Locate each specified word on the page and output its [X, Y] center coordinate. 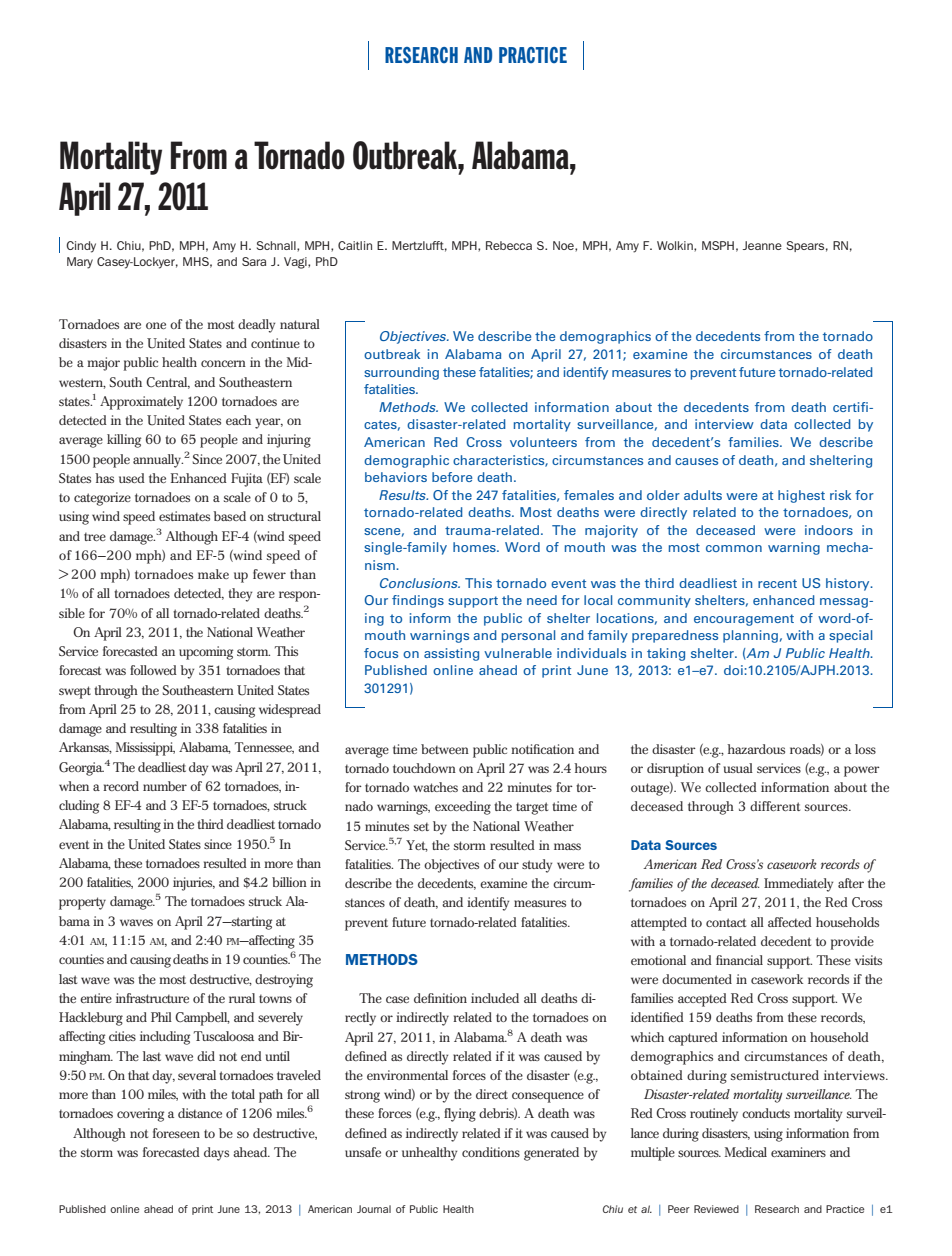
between [445, 749]
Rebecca [509, 245]
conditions [491, 1152]
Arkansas [85, 748]
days [216, 1154]
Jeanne [762, 245]
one [156, 325]
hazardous [756, 749]
